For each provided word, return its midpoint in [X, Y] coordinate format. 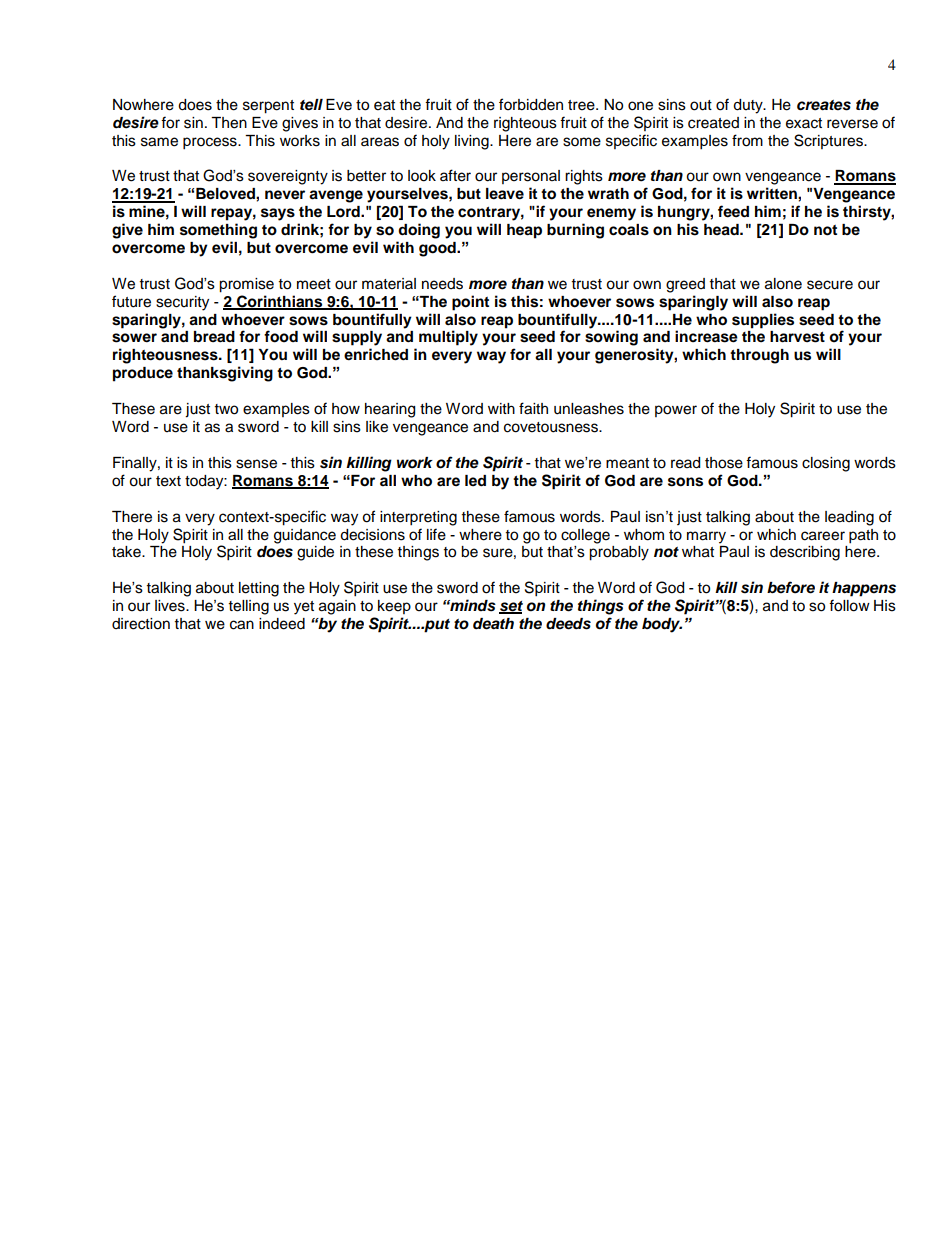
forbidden [531, 104]
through [759, 356]
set [511, 607]
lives [171, 606]
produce [143, 374]
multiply [448, 338]
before [791, 587]
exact [804, 123]
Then [229, 123]
